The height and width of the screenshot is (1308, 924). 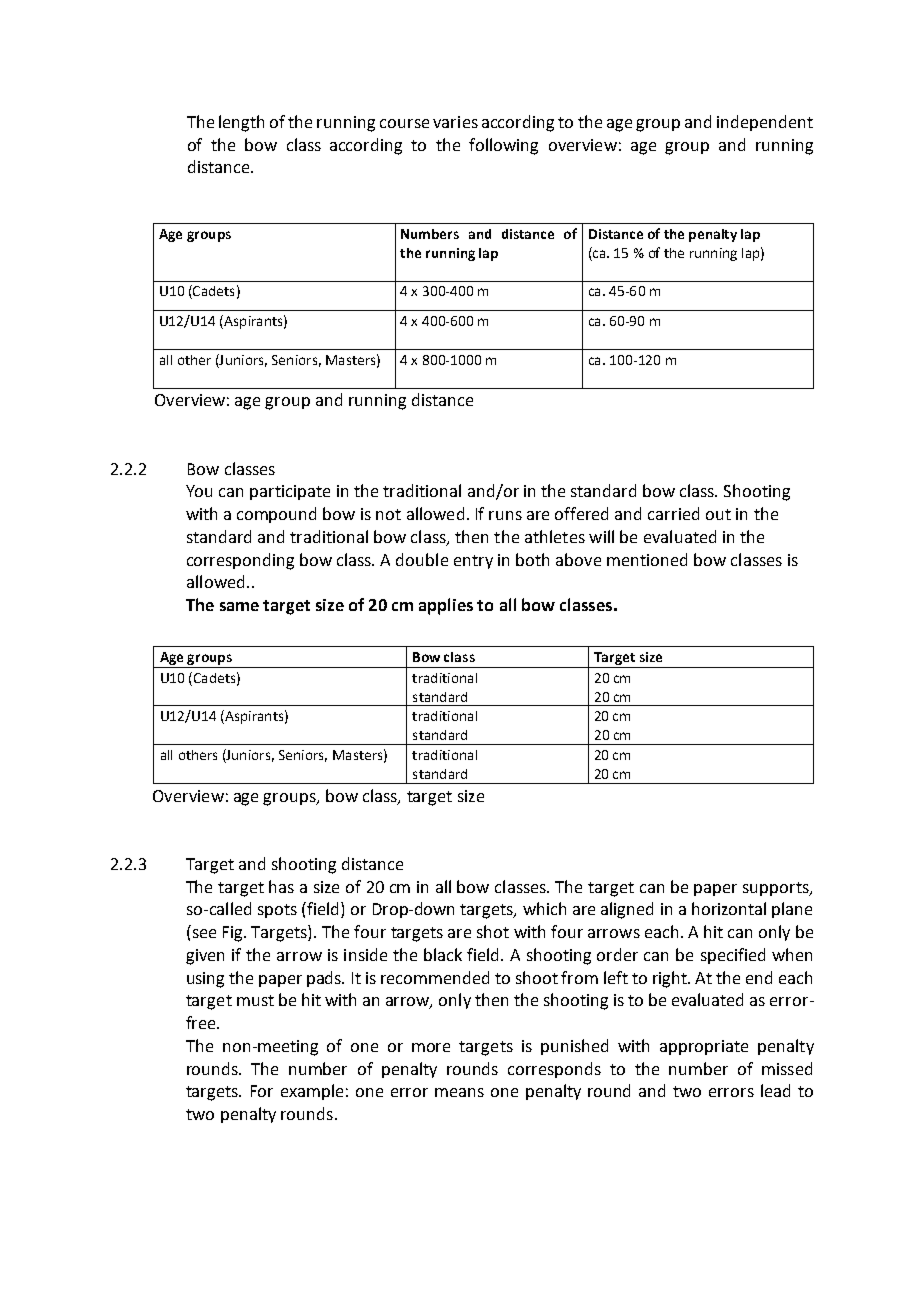 What do you see at coordinates (765, 123) in the screenshot?
I see `independent` at bounding box center [765, 123].
